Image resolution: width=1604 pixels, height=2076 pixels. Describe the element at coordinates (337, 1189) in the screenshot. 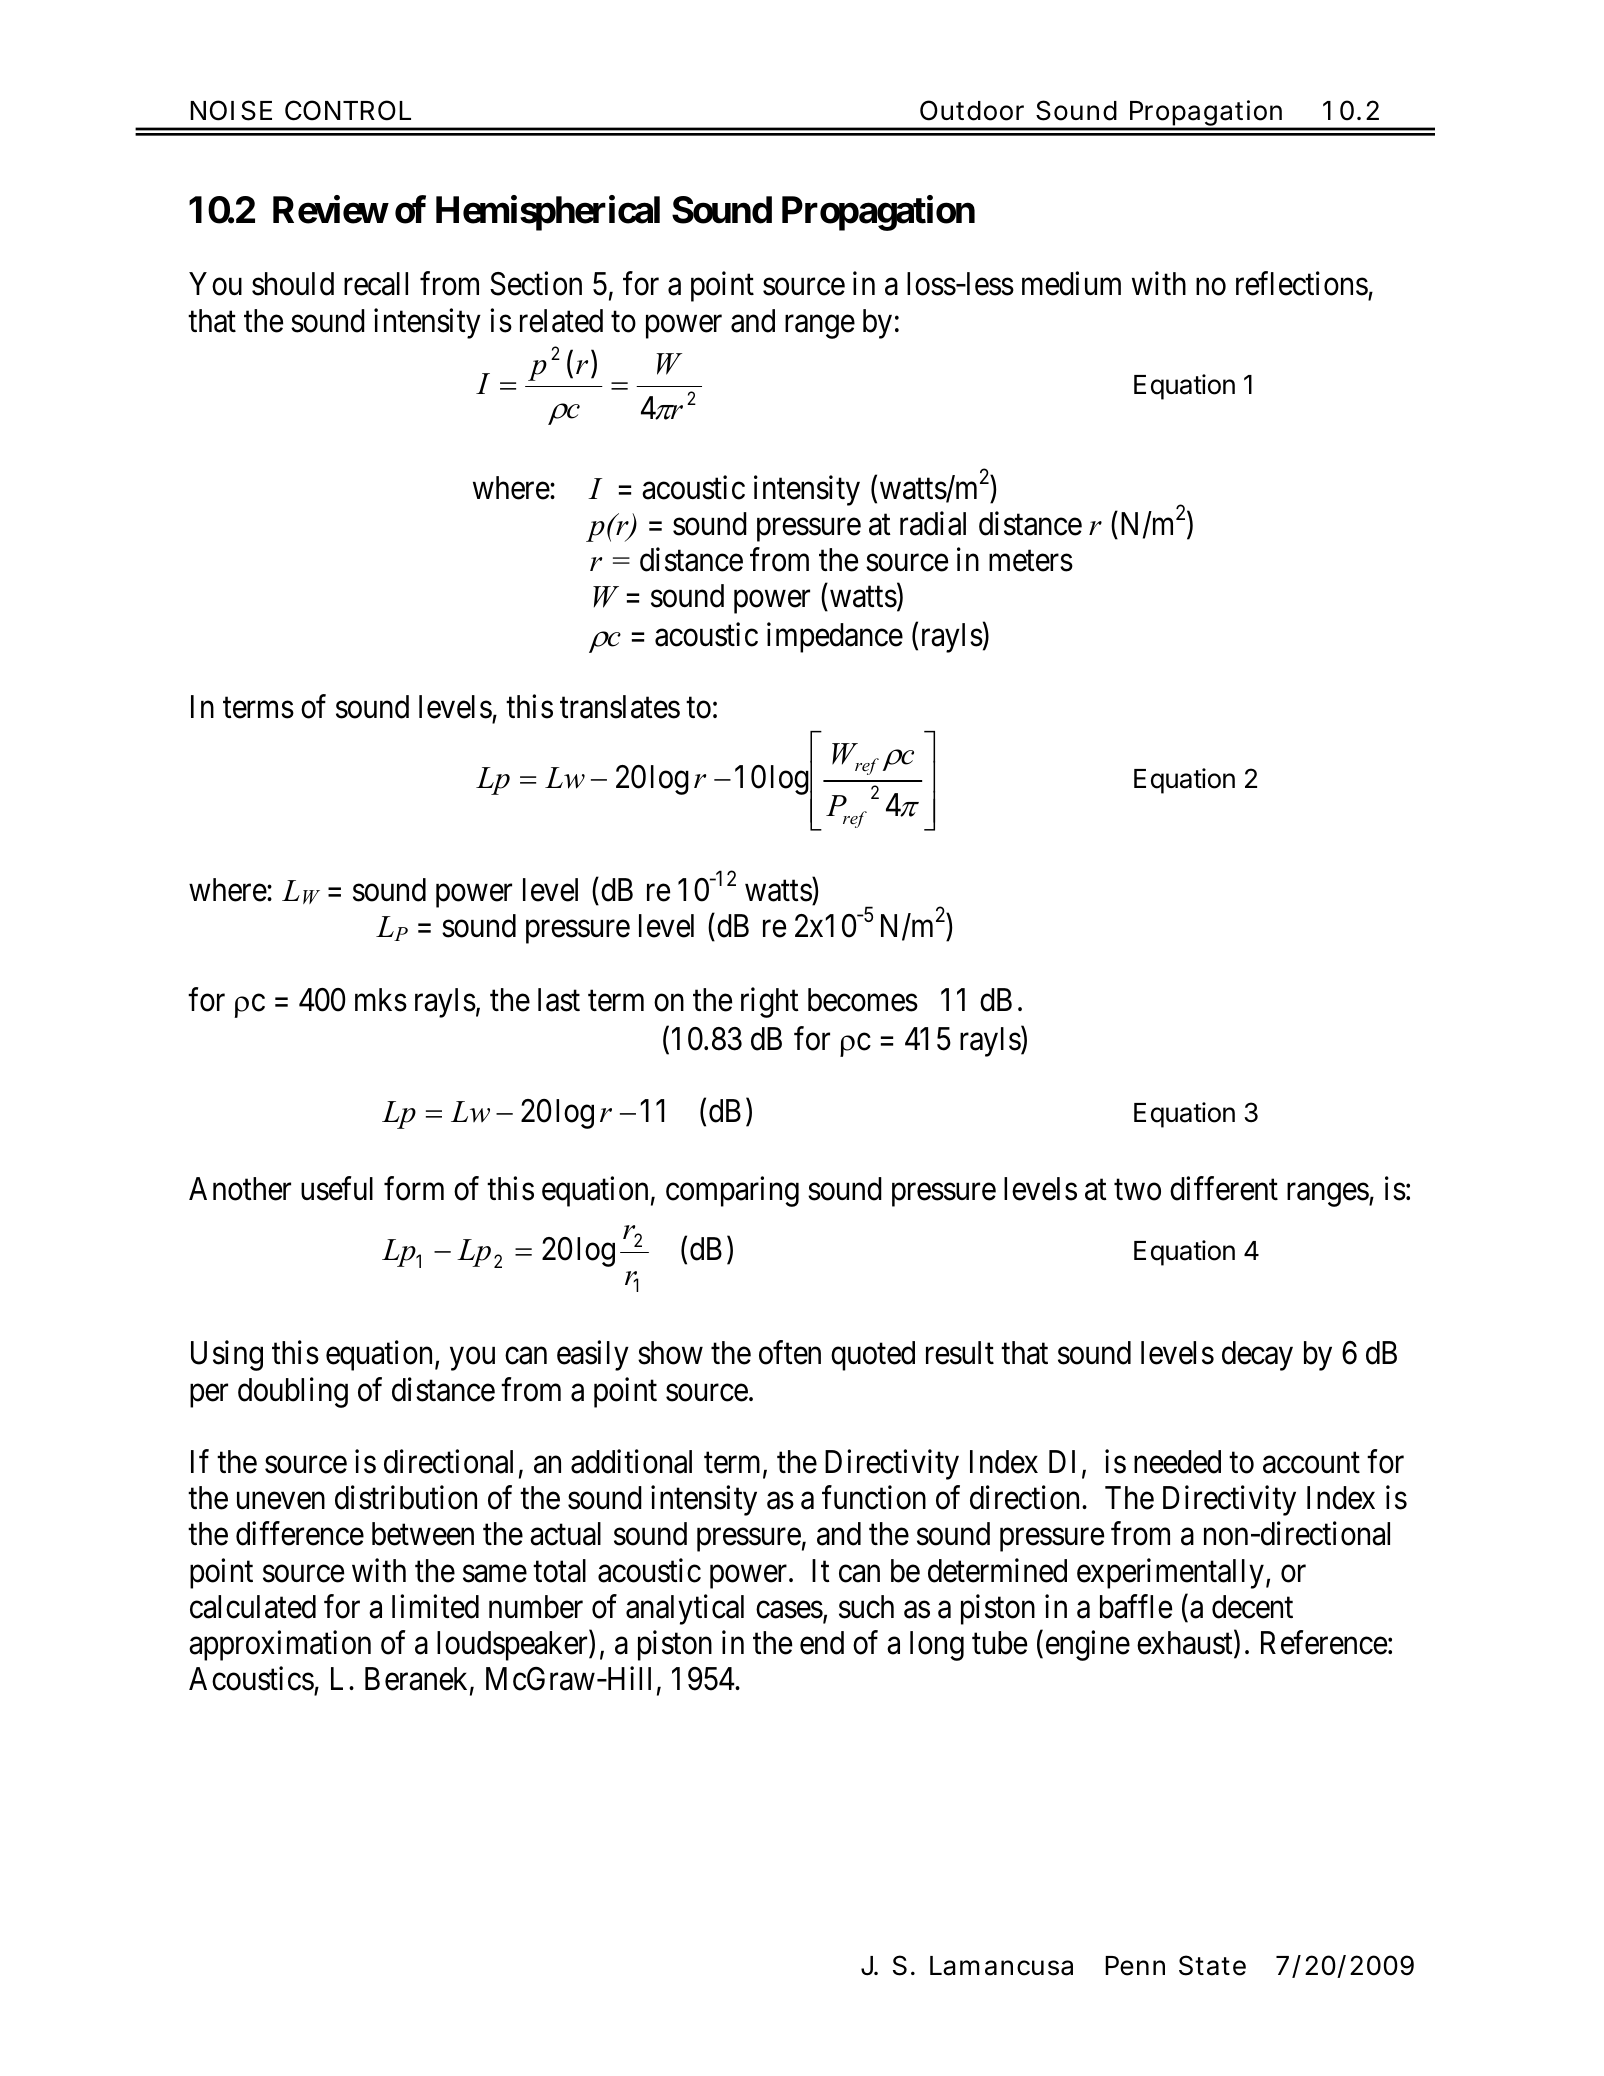

I see `useful` at that location.
